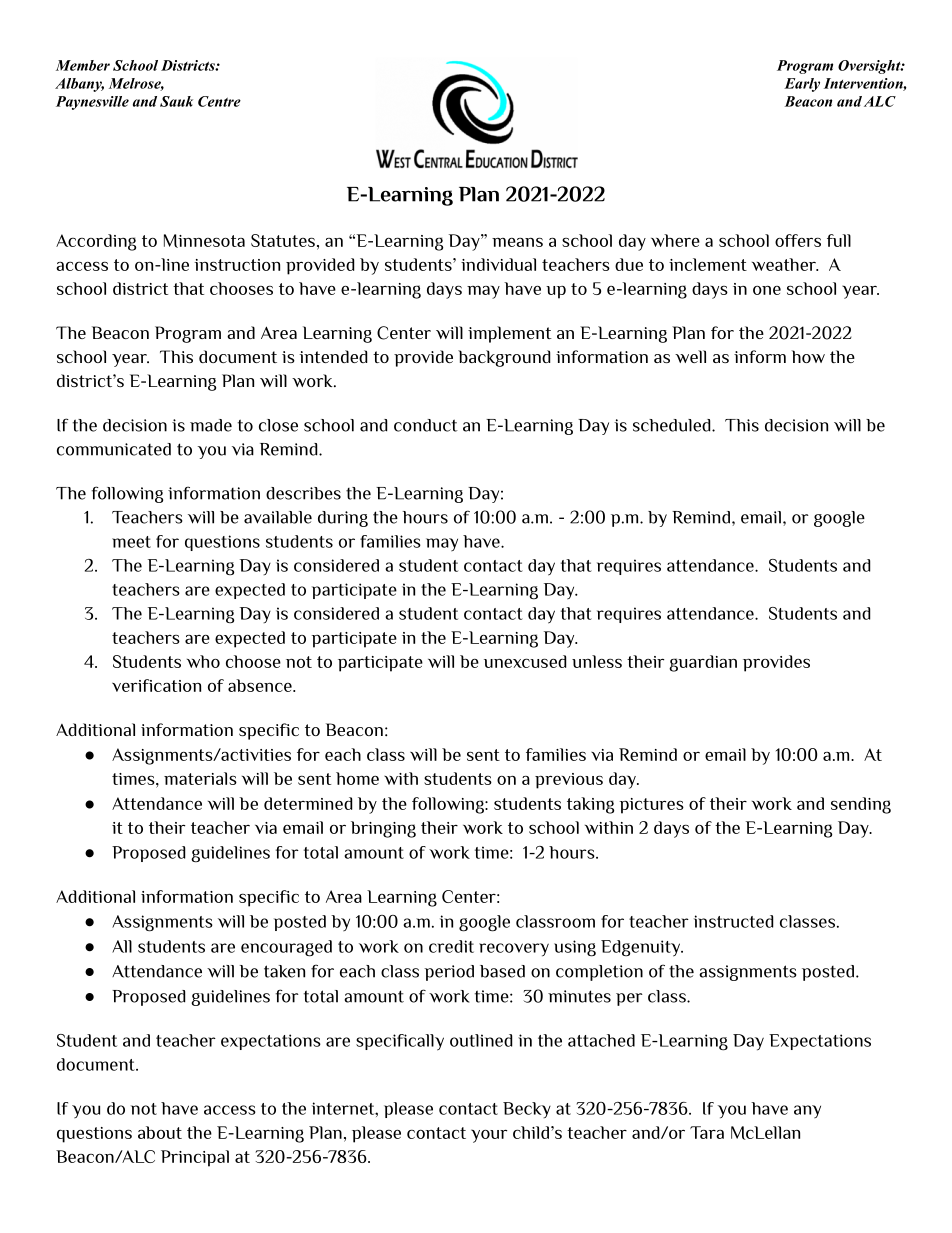 The width and height of the image is (952, 1233). What do you see at coordinates (160, 1132) in the image?
I see `about` at bounding box center [160, 1132].
